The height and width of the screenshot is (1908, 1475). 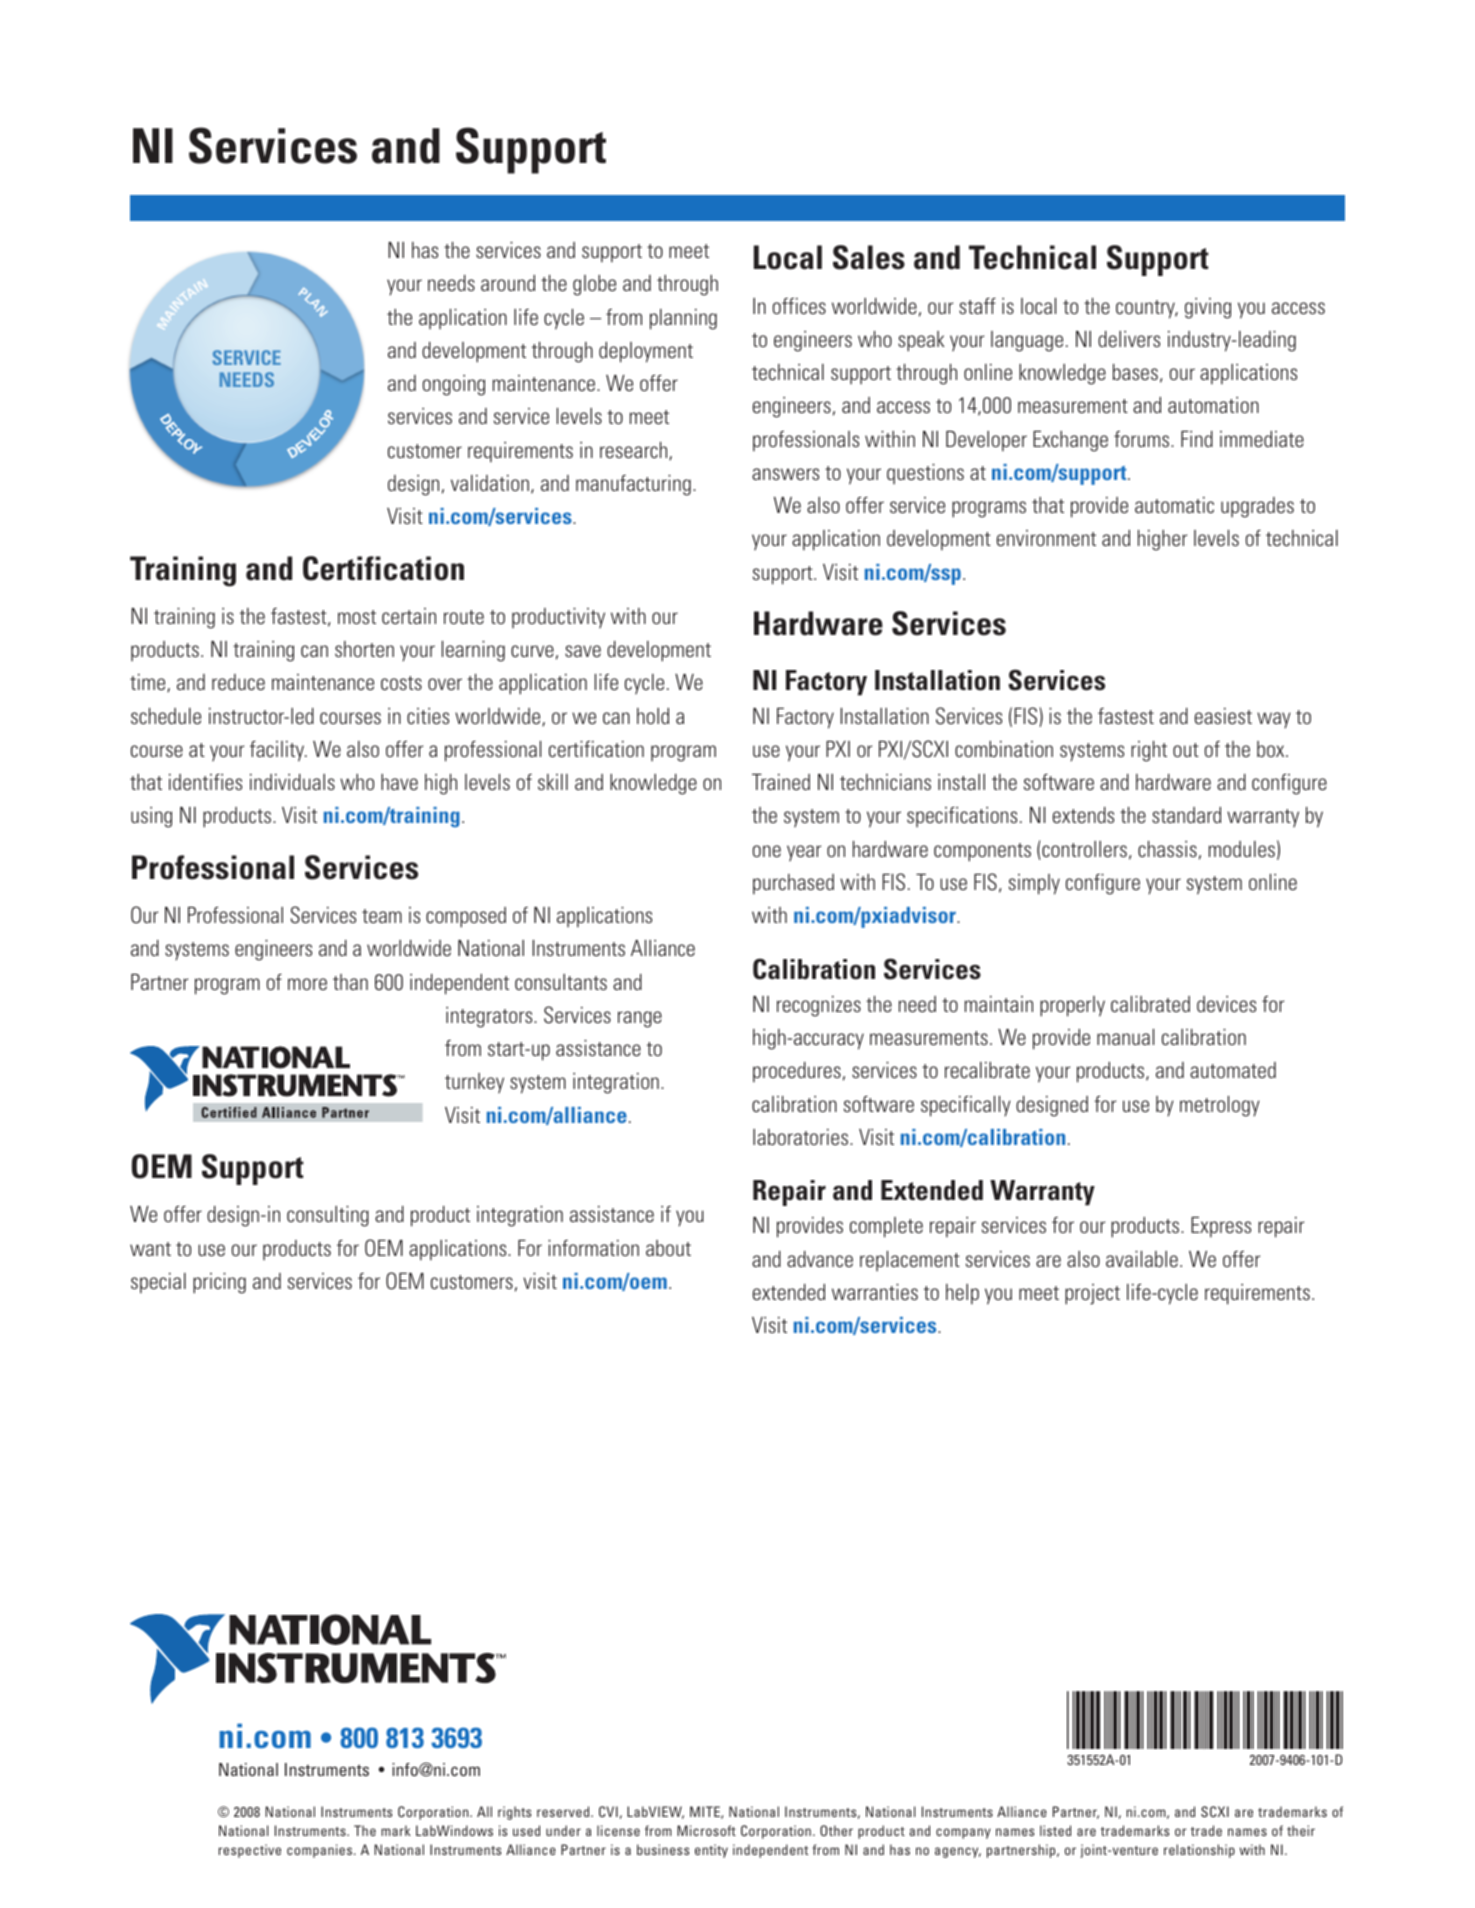 I want to click on manual, so click(x=1125, y=1037).
